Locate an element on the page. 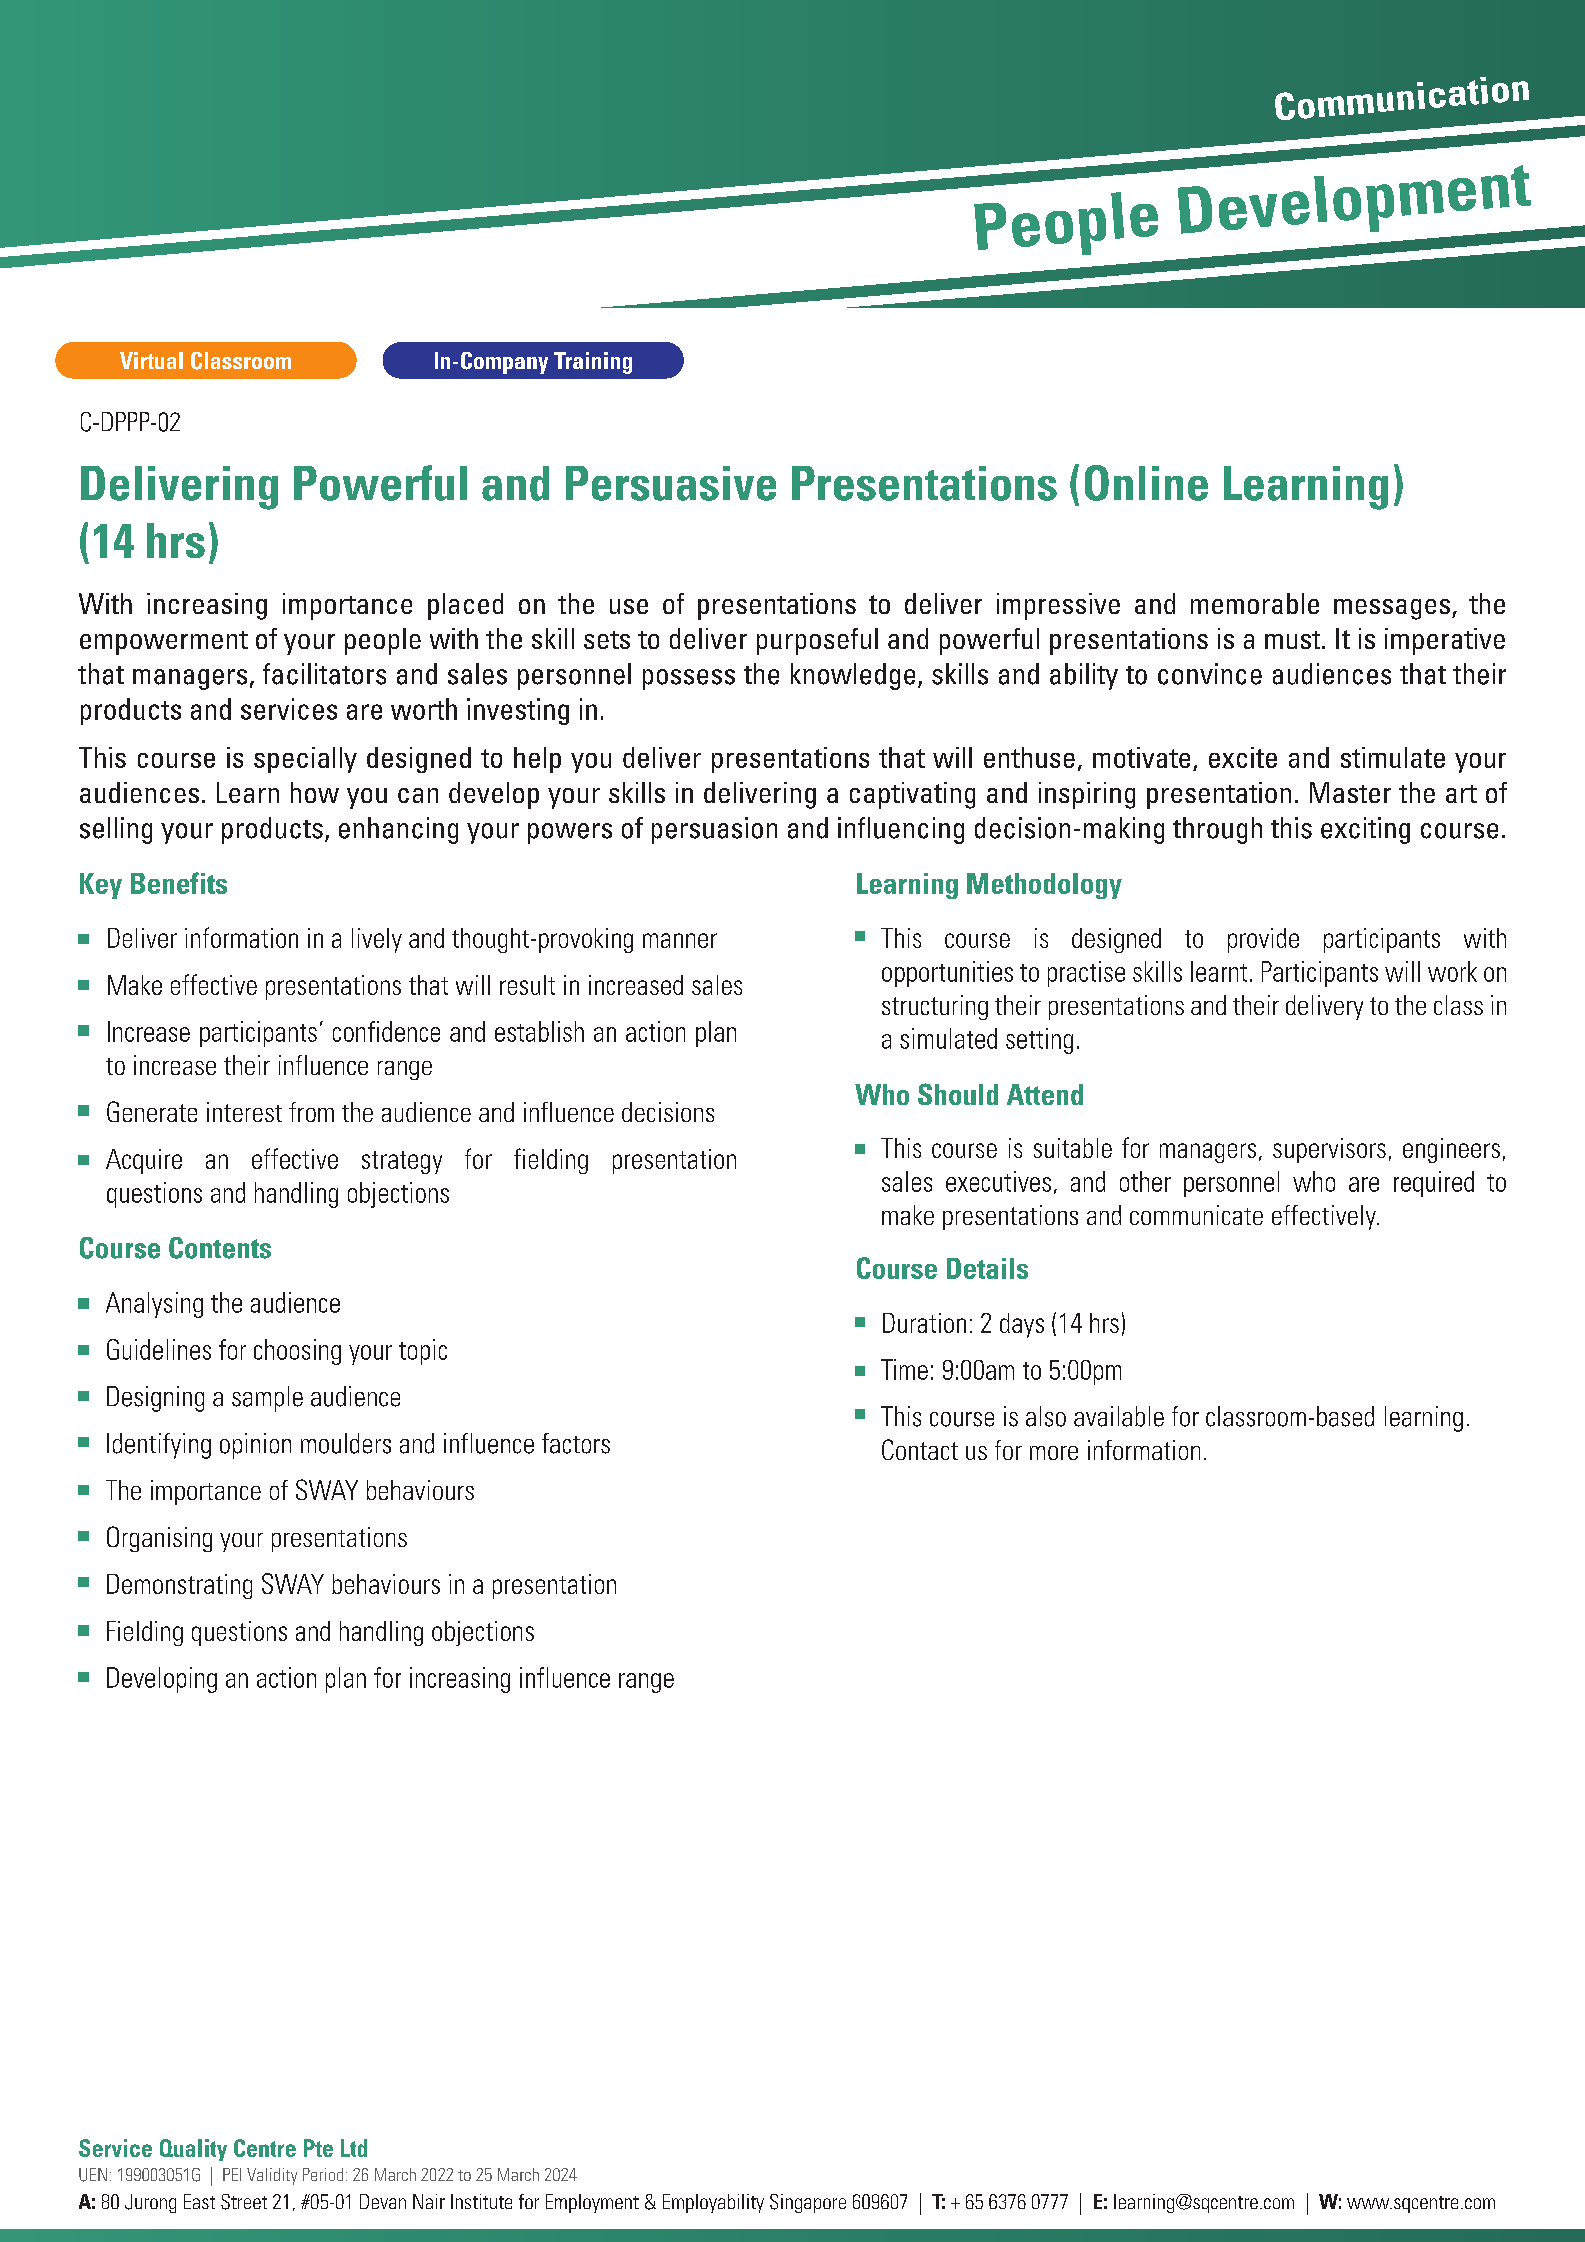  Virtual is located at coordinates (151, 360).
